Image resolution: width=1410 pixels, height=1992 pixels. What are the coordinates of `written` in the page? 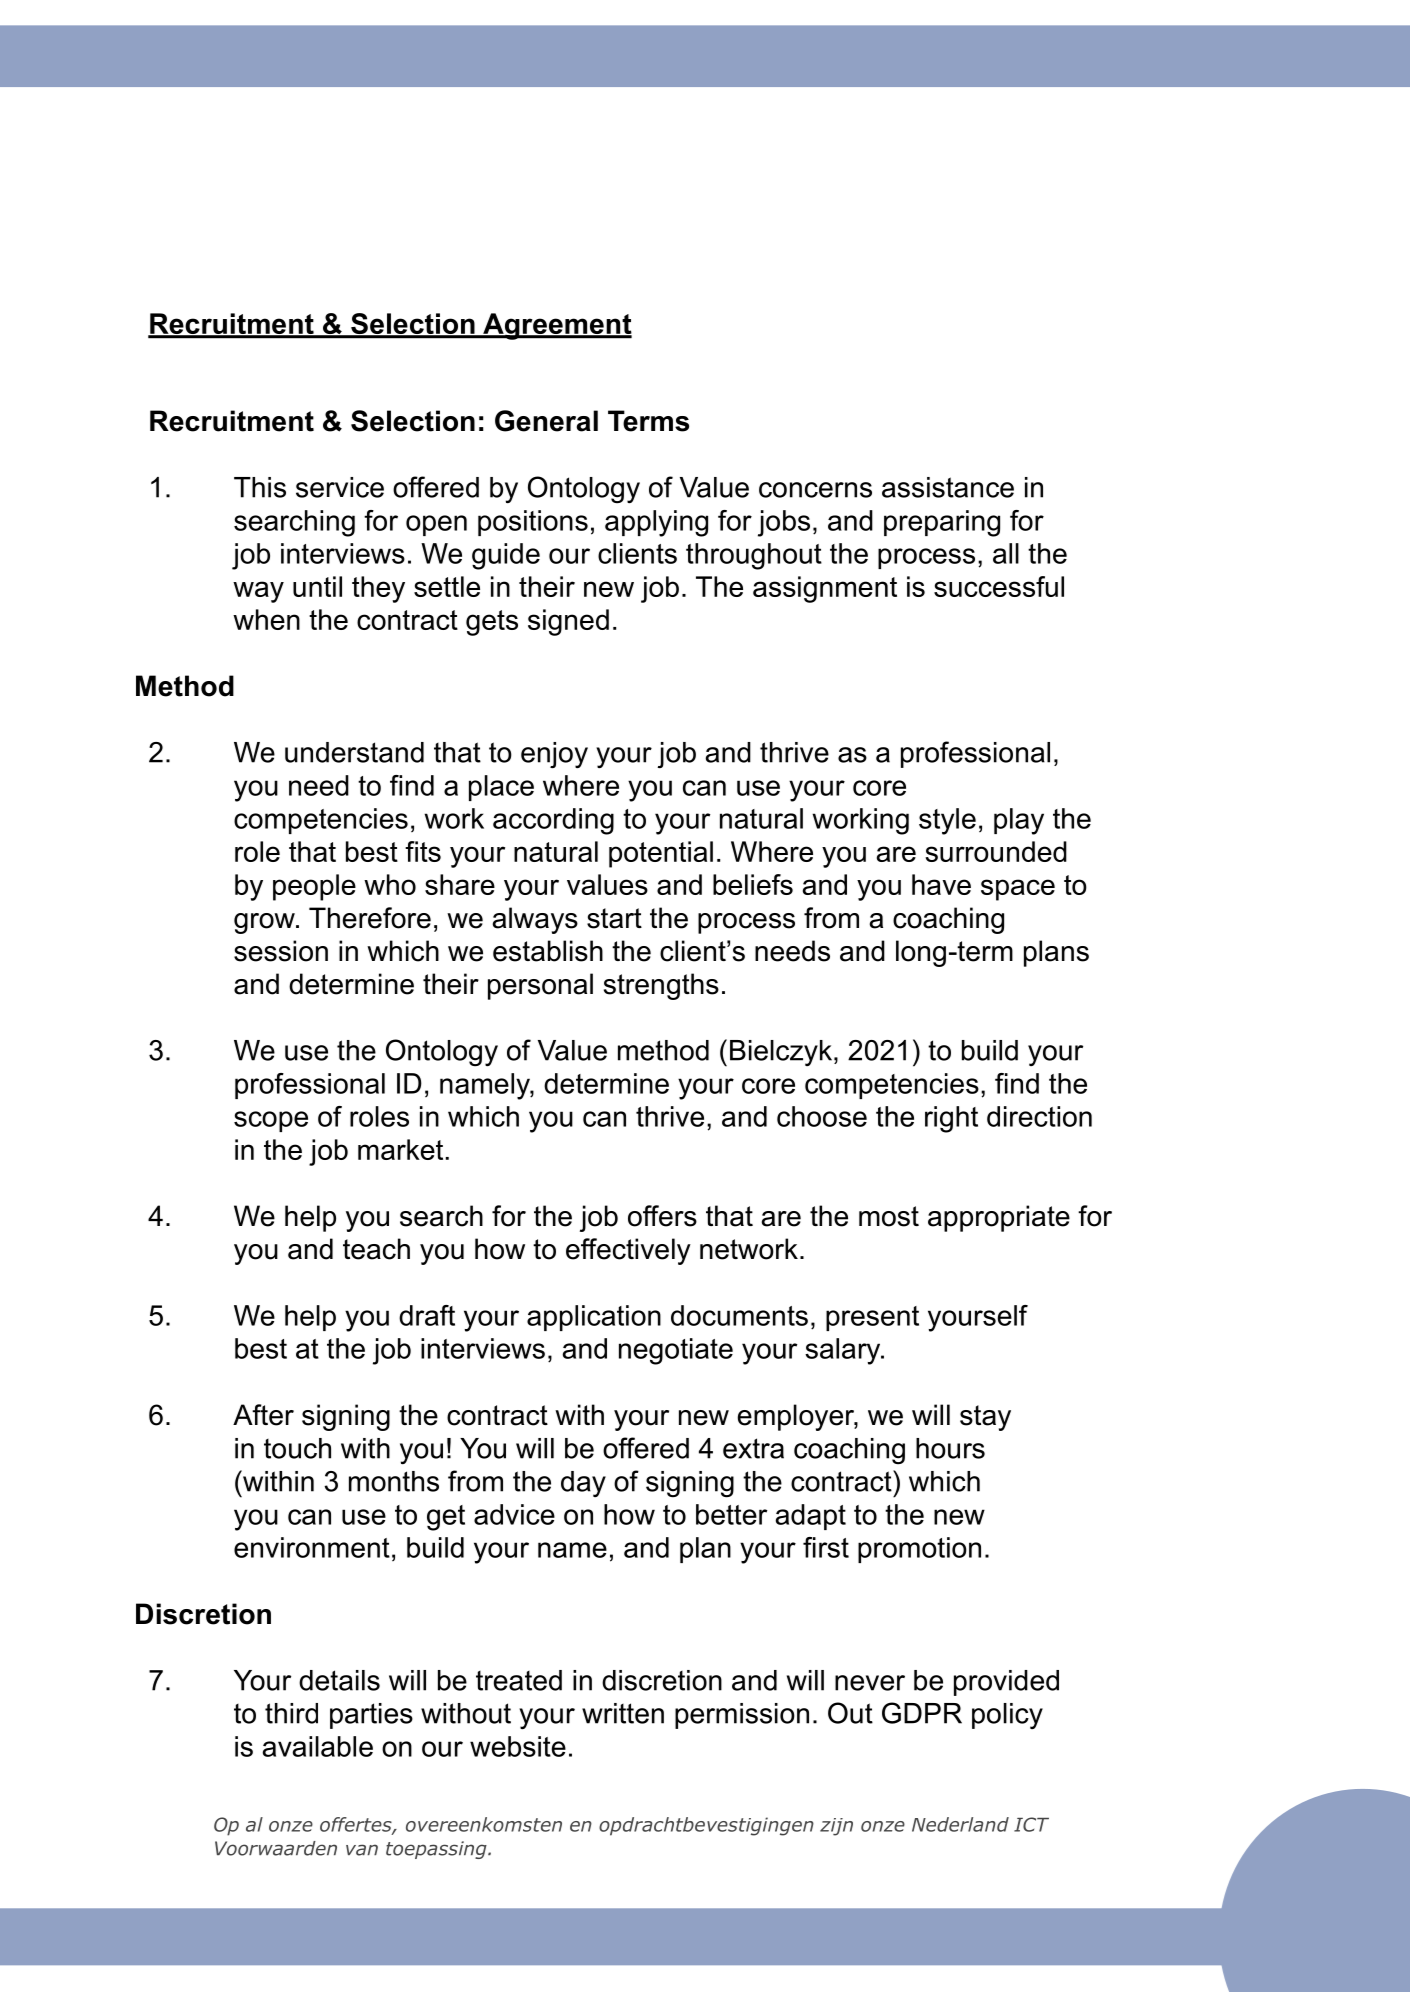 It's located at (623, 1713).
